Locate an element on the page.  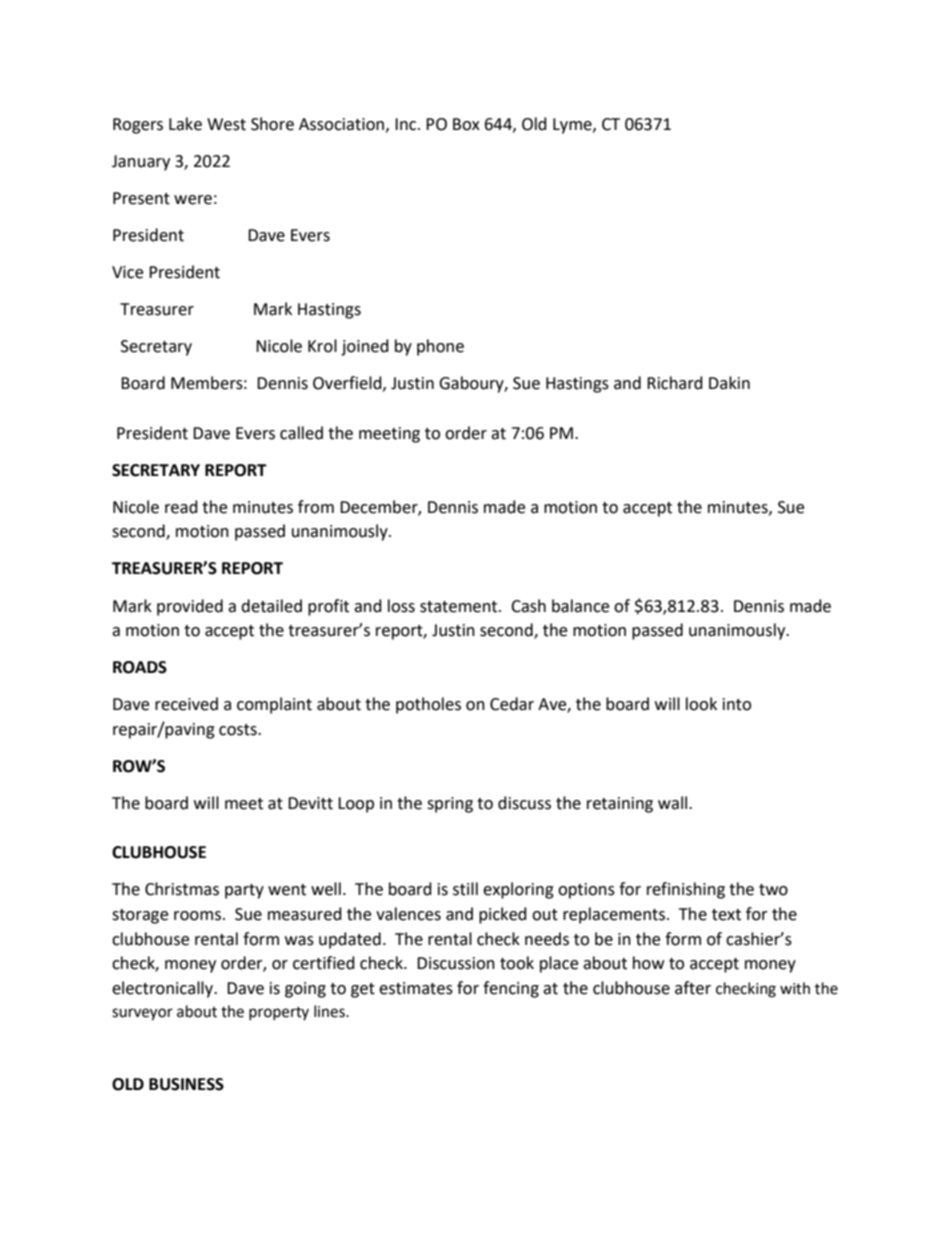
estimates is located at coordinates (416, 988).
